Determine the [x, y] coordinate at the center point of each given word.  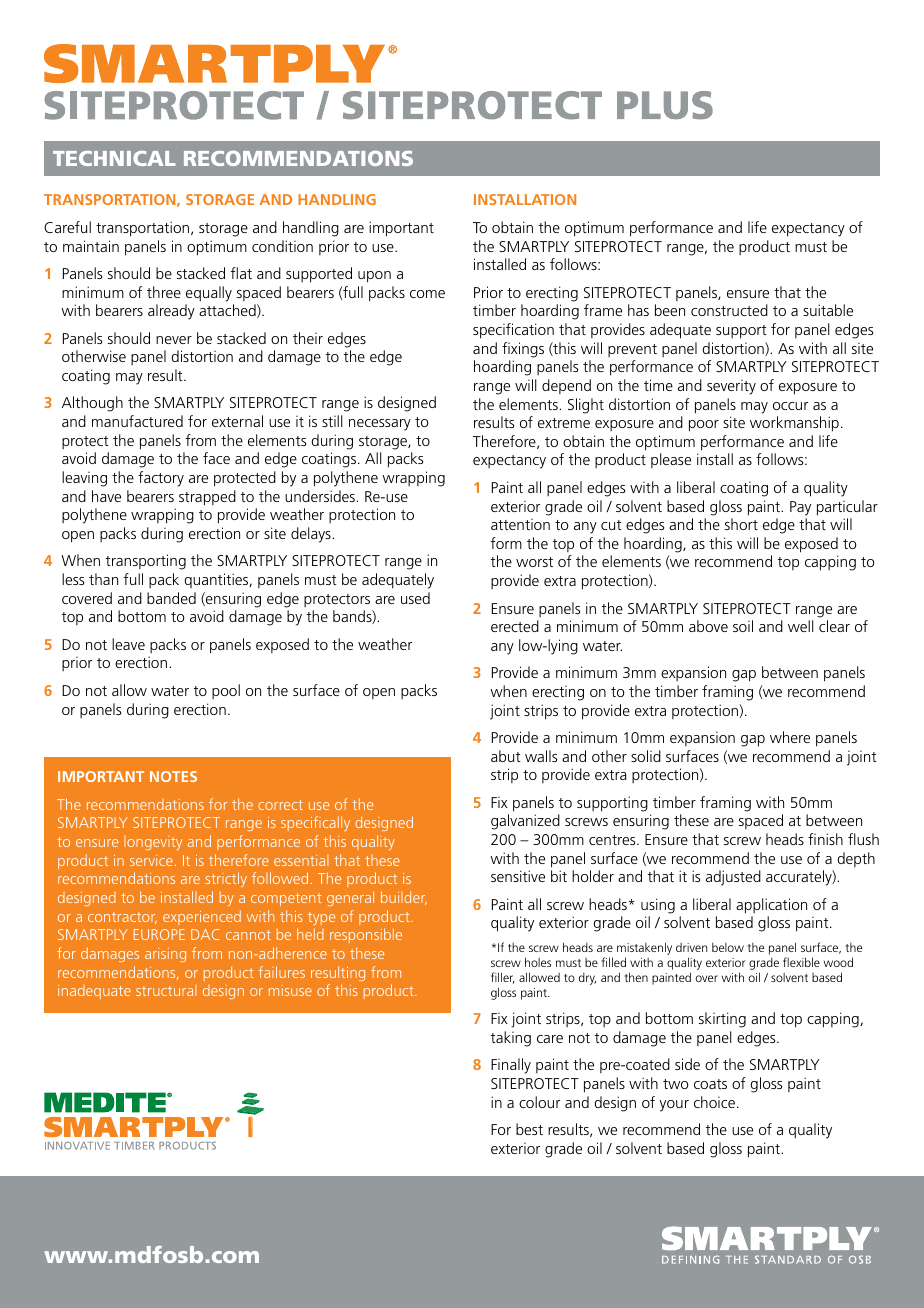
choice [714, 1102]
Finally [511, 1066]
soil [743, 626]
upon [374, 277]
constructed [729, 310]
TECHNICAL [114, 158]
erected [515, 626]
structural [166, 990]
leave [128, 644]
